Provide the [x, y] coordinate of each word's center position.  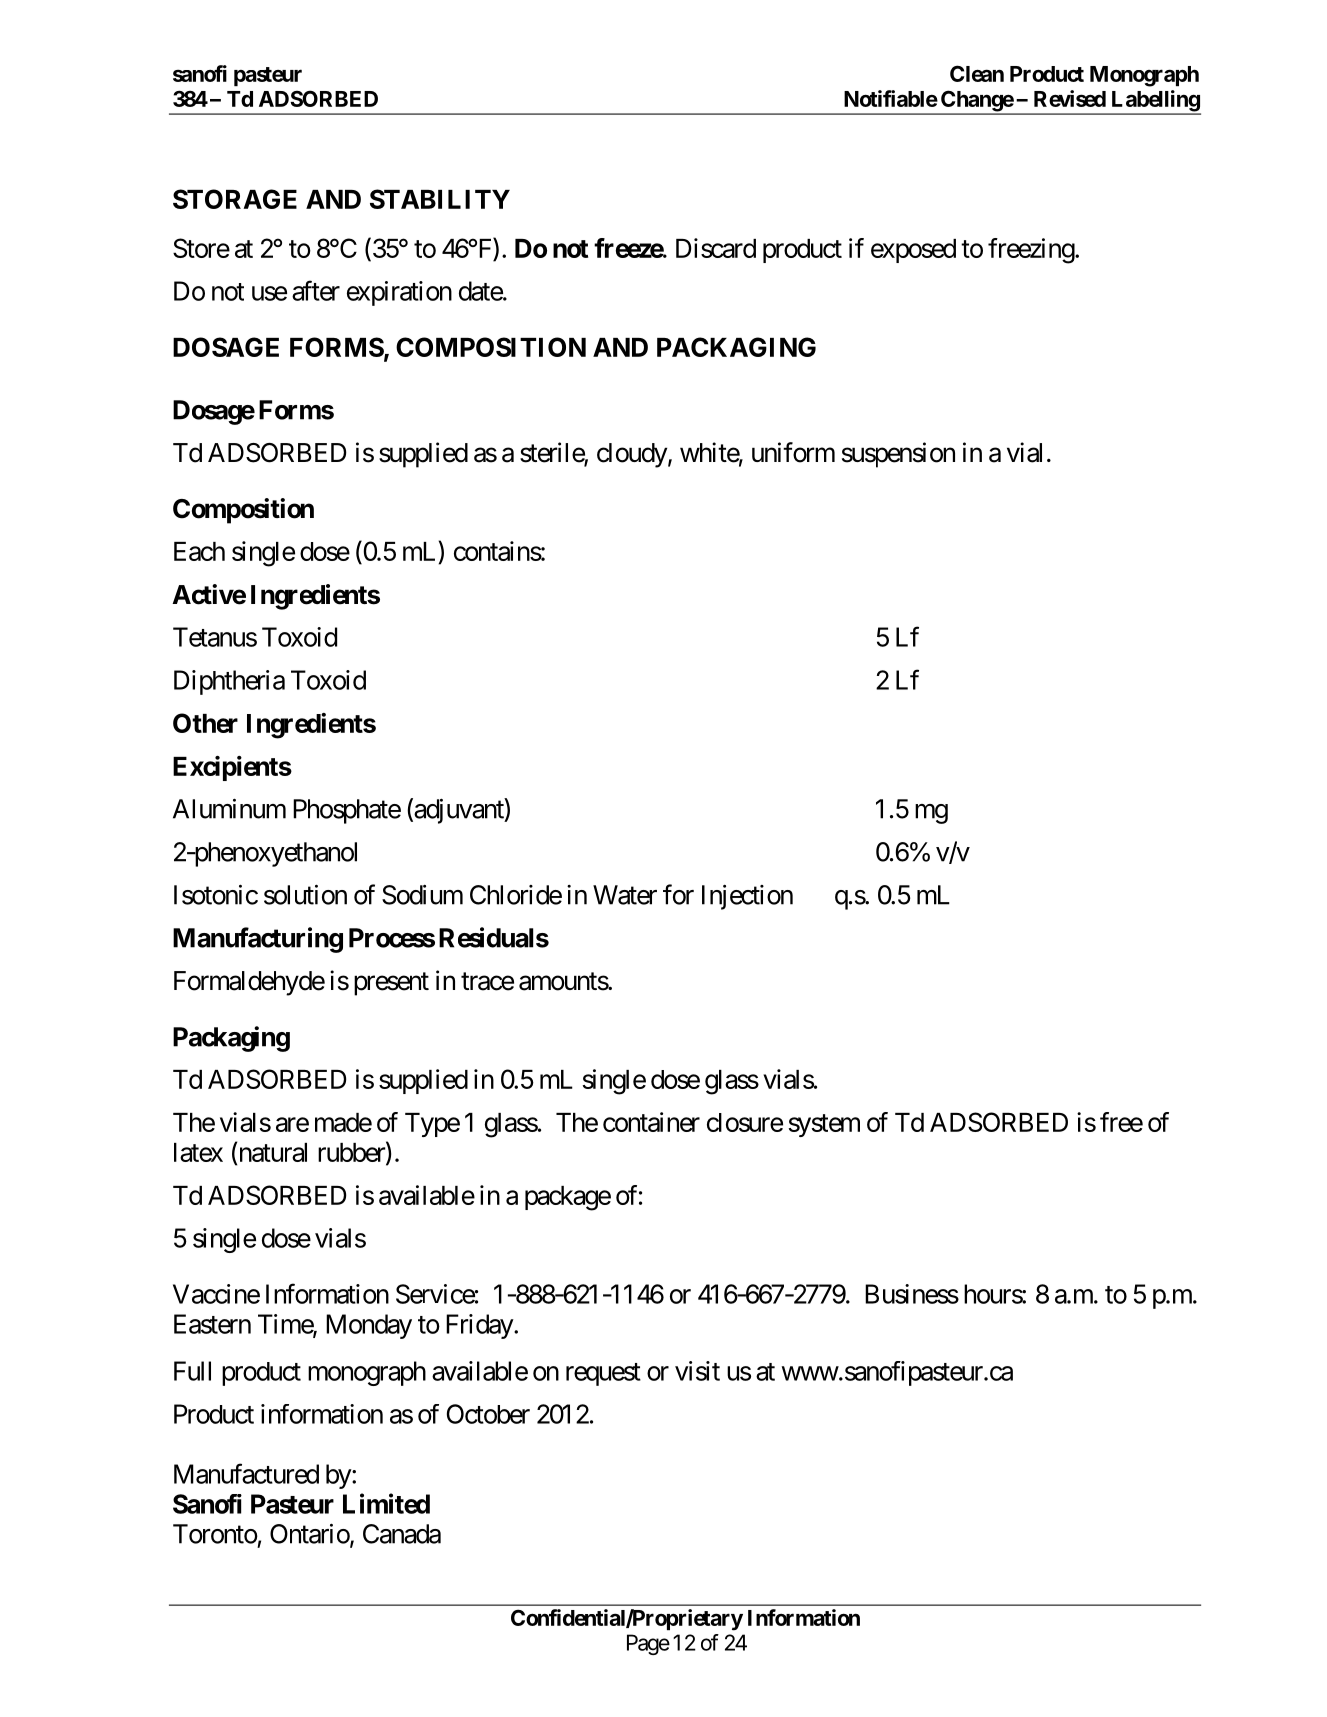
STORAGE [235, 199]
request [603, 1374]
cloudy [632, 455]
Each [199, 551]
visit [697, 1371]
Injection [747, 897]
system [824, 1125]
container [651, 1122]
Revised [1070, 98]
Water [625, 895]
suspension [898, 455]
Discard [716, 248]
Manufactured [246, 1473]
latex [198, 1152]
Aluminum [229, 808]
